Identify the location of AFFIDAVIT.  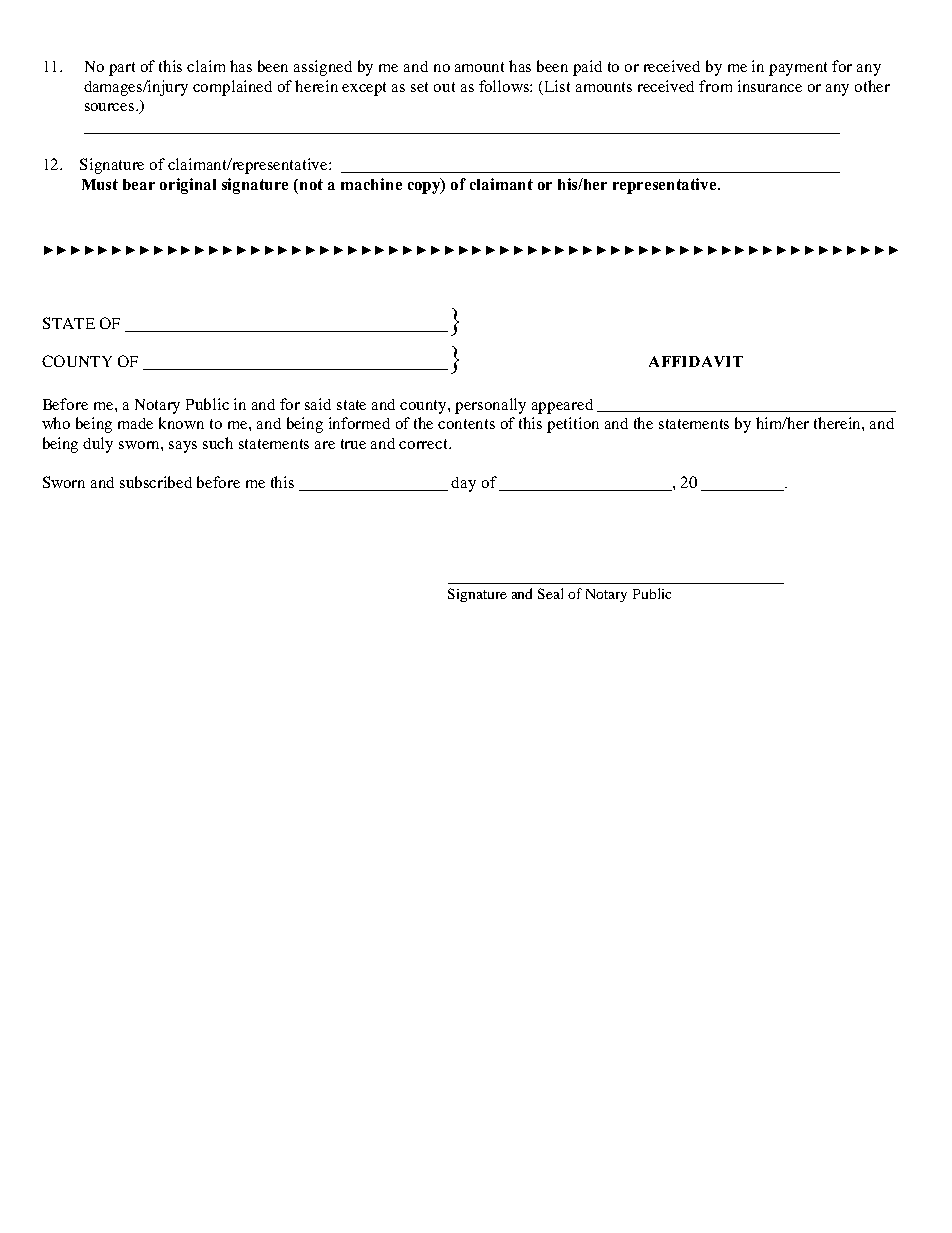
(696, 361).
